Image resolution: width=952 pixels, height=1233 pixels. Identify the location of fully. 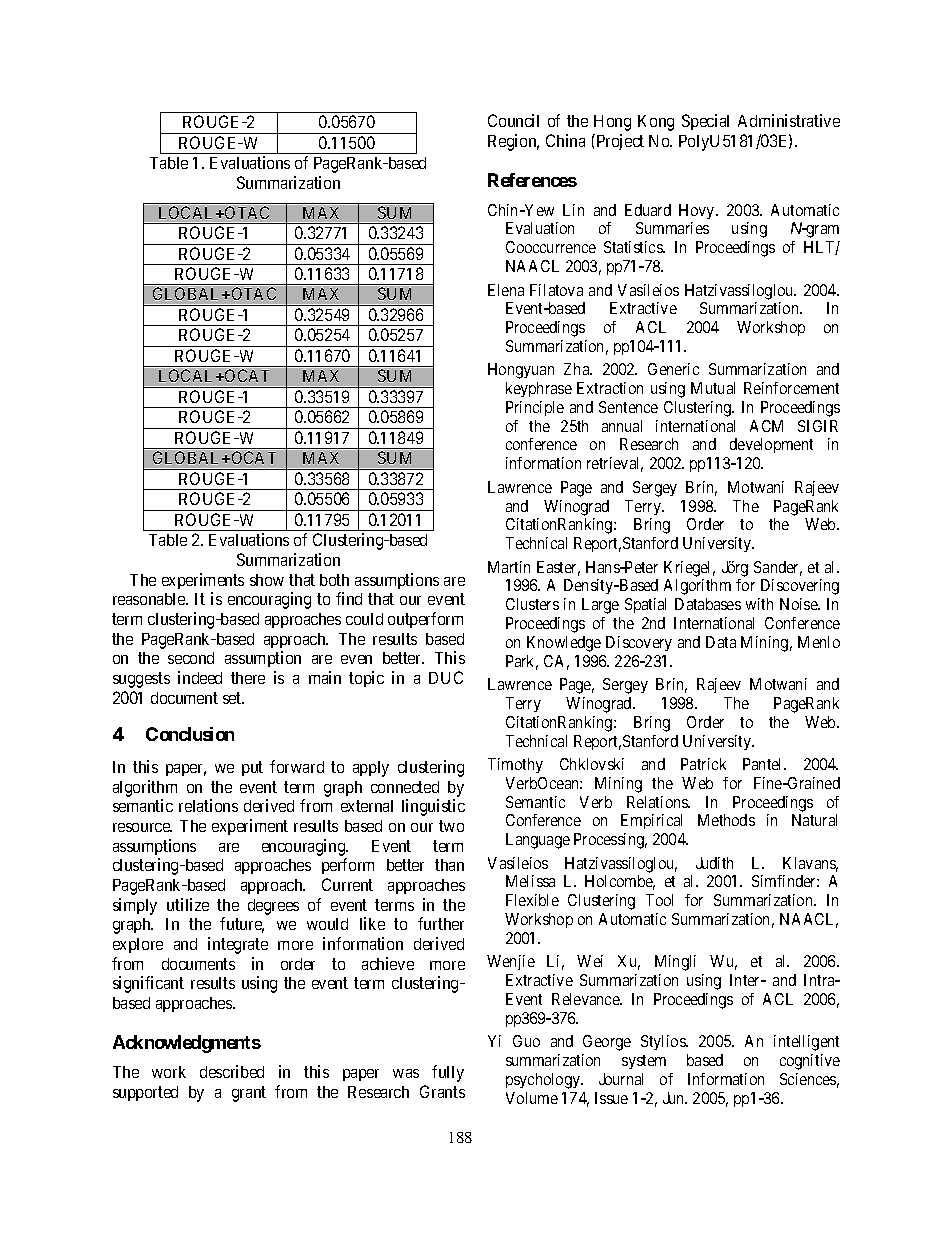
(448, 1073).
